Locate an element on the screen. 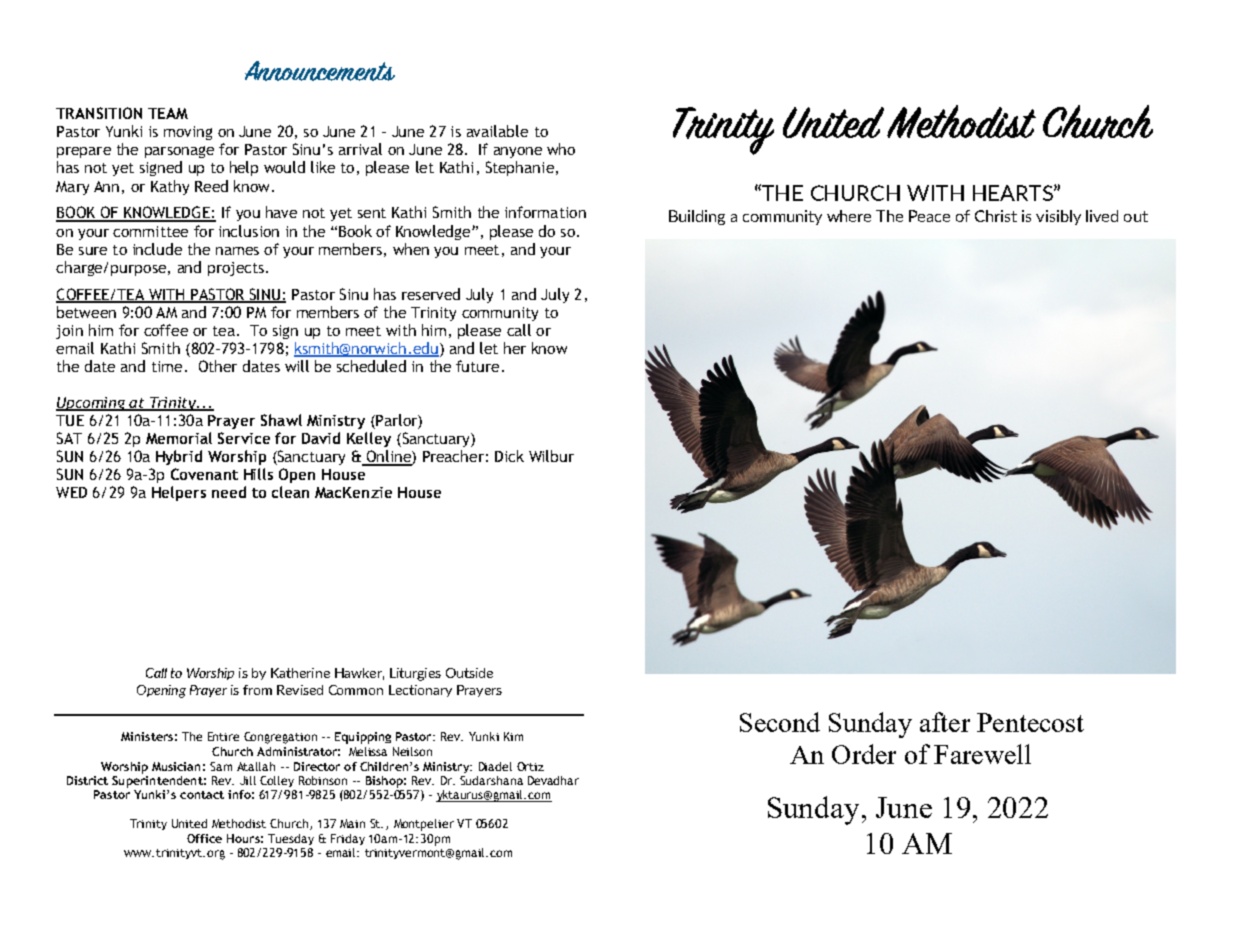  need is located at coordinates (229, 492).
